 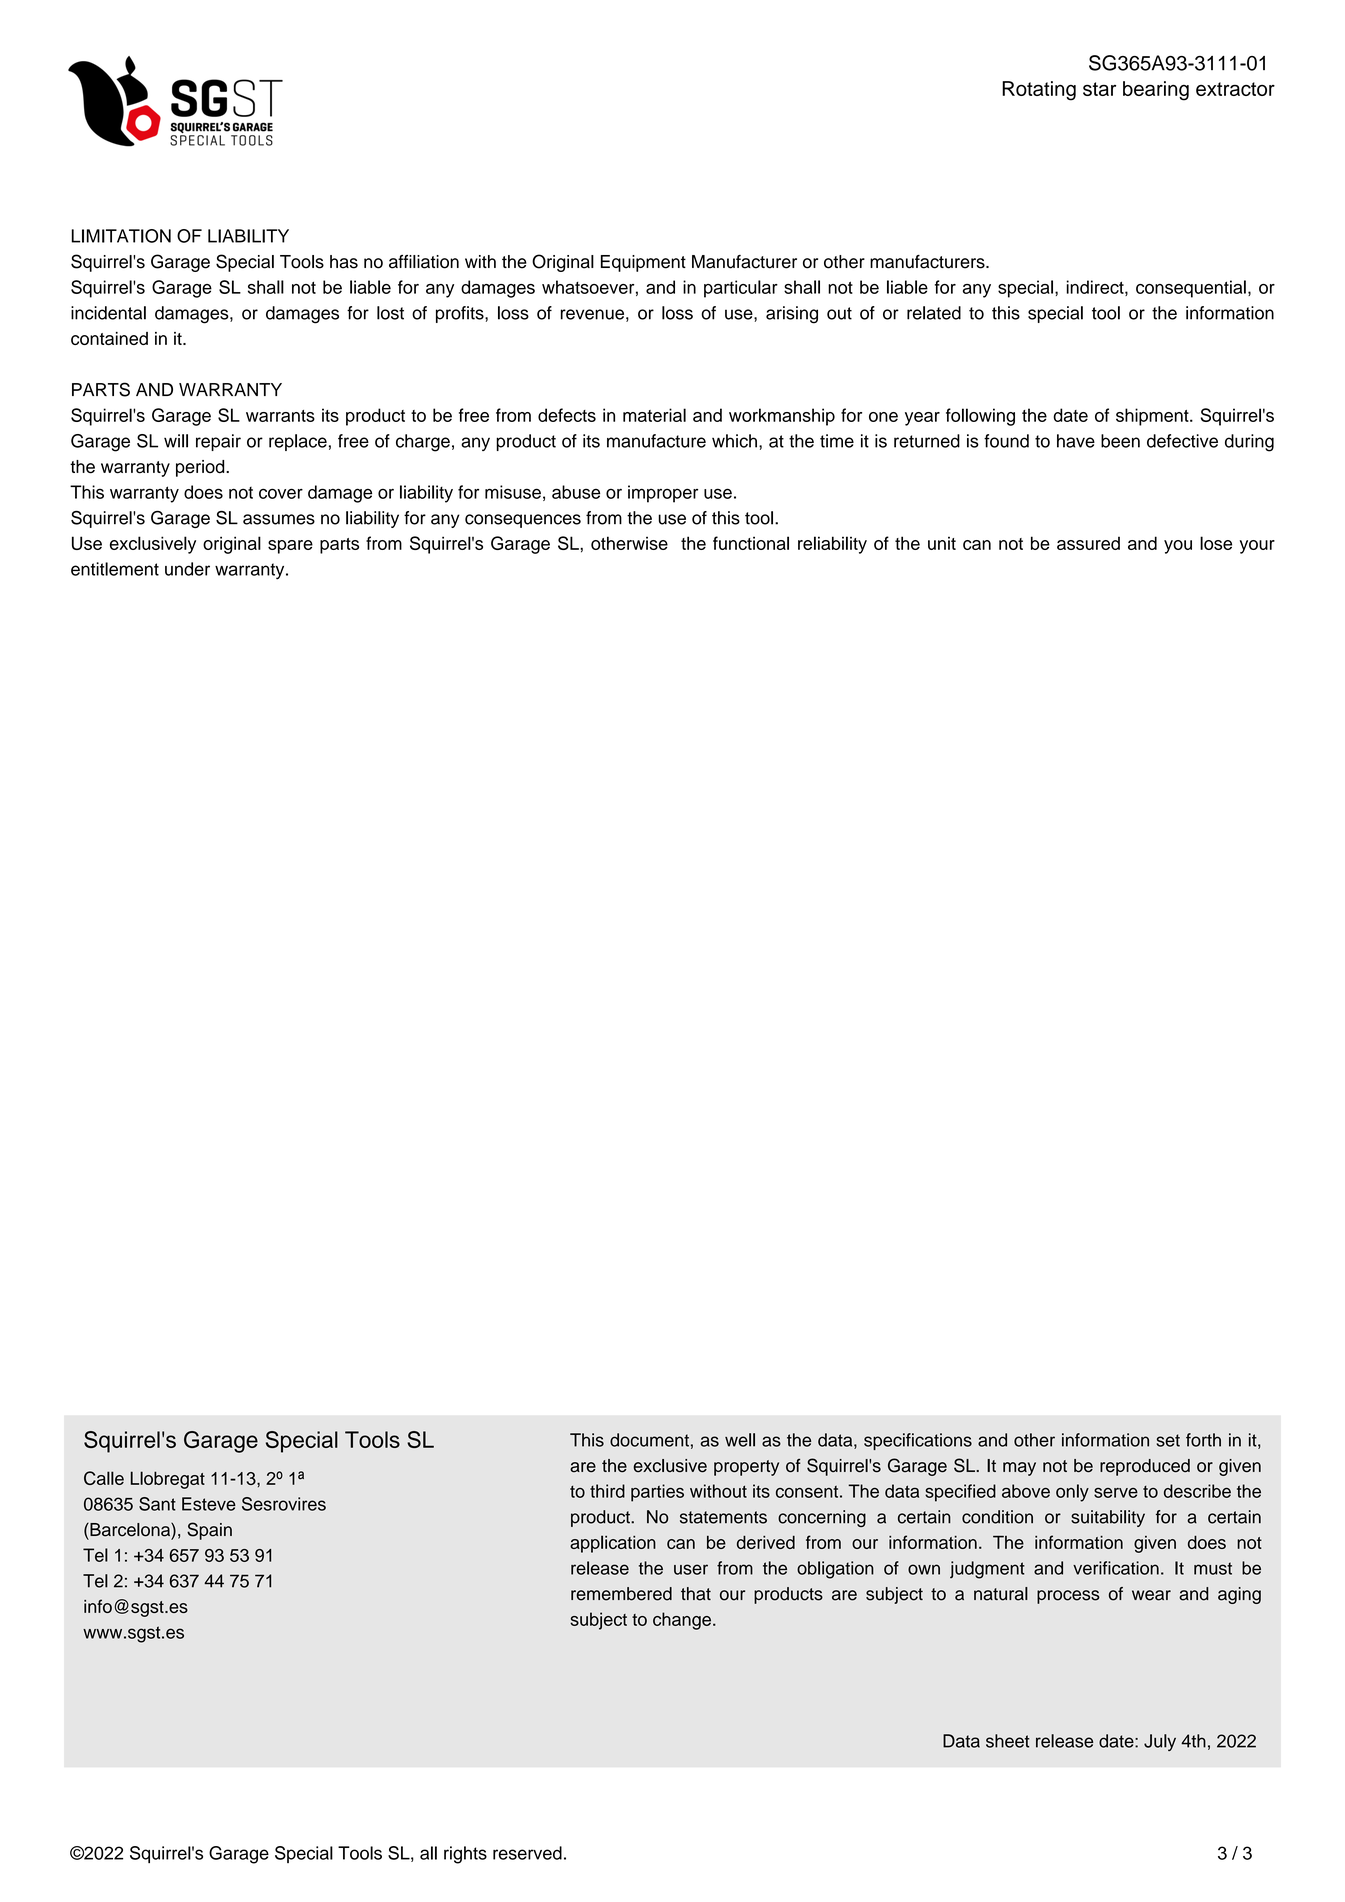 What do you see at coordinates (649, 1440) in the page?
I see `document` at bounding box center [649, 1440].
